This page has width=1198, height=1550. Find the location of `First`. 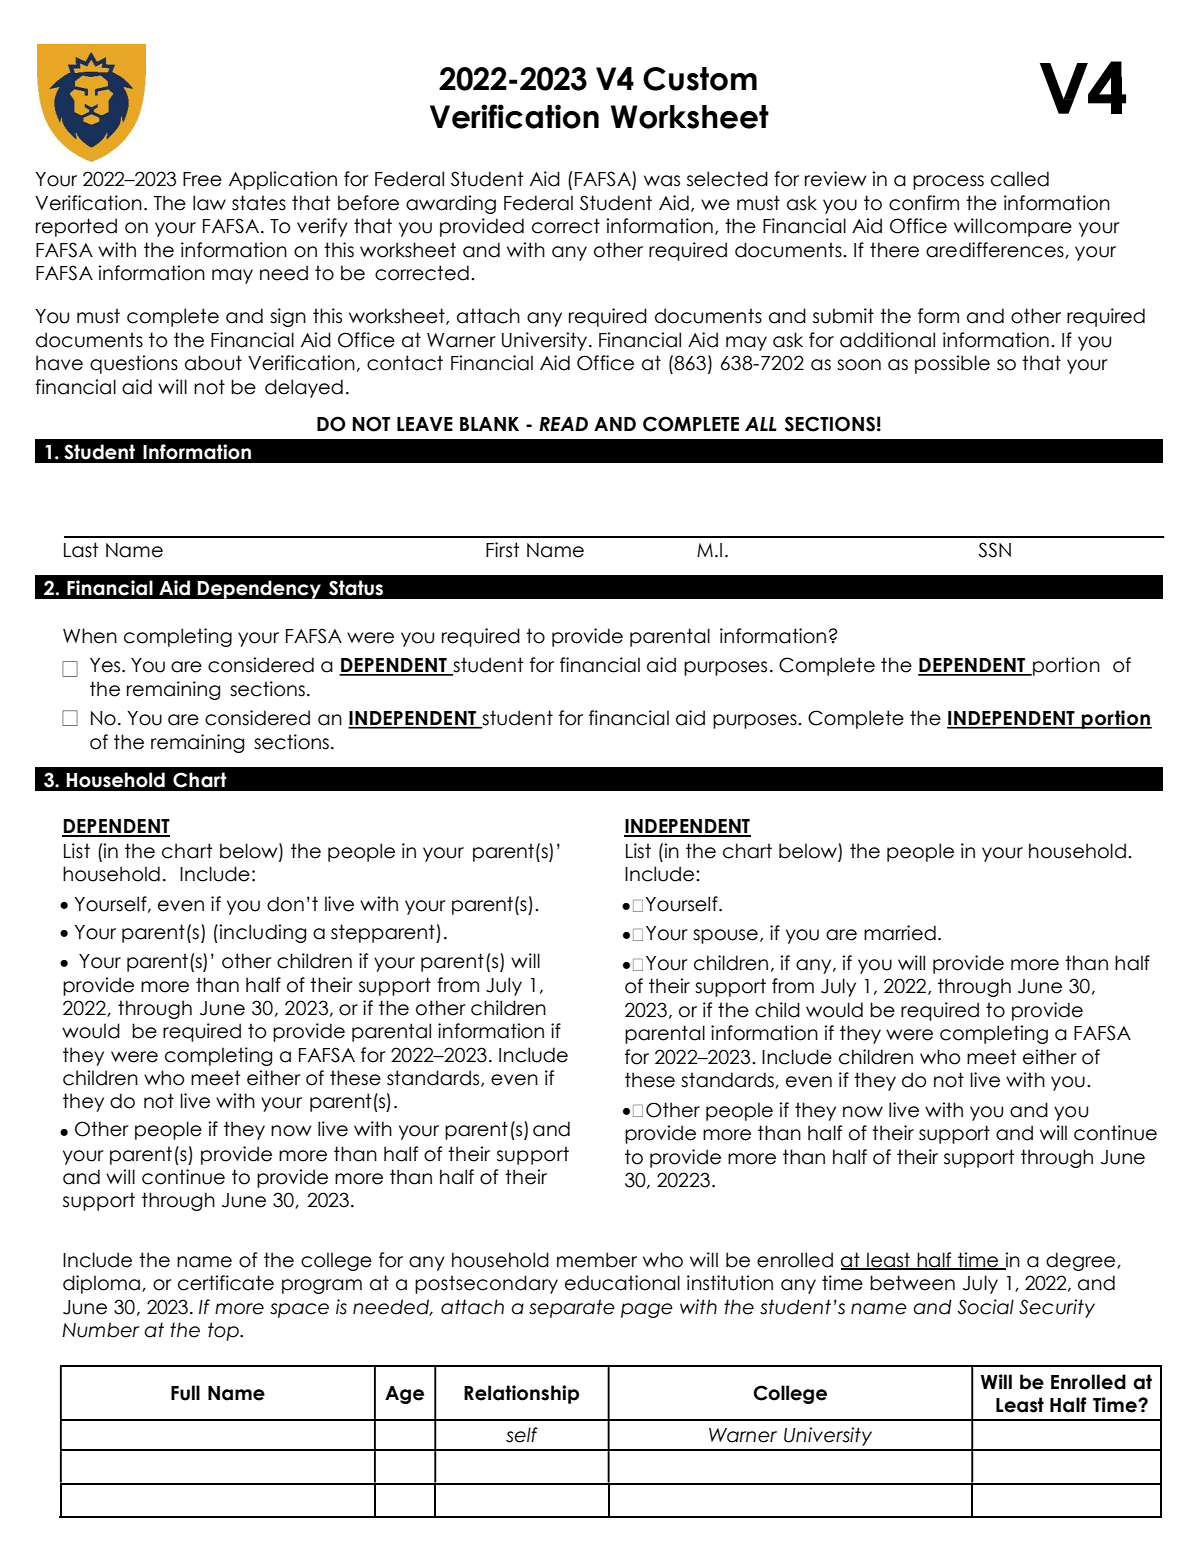

First is located at coordinates (502, 550).
